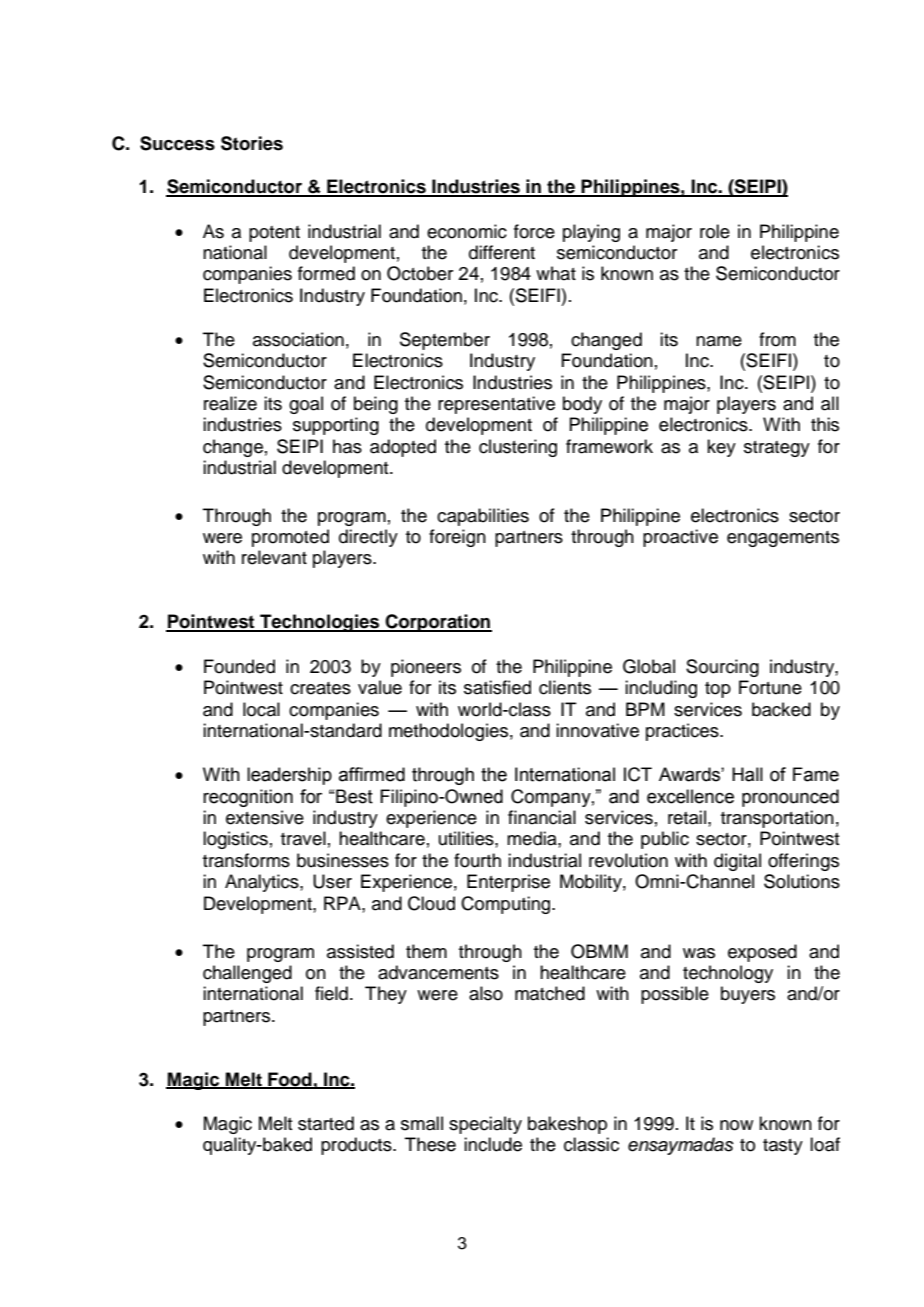 Image resolution: width=924 pixels, height=1307 pixels. I want to click on Food, so click(290, 1080).
